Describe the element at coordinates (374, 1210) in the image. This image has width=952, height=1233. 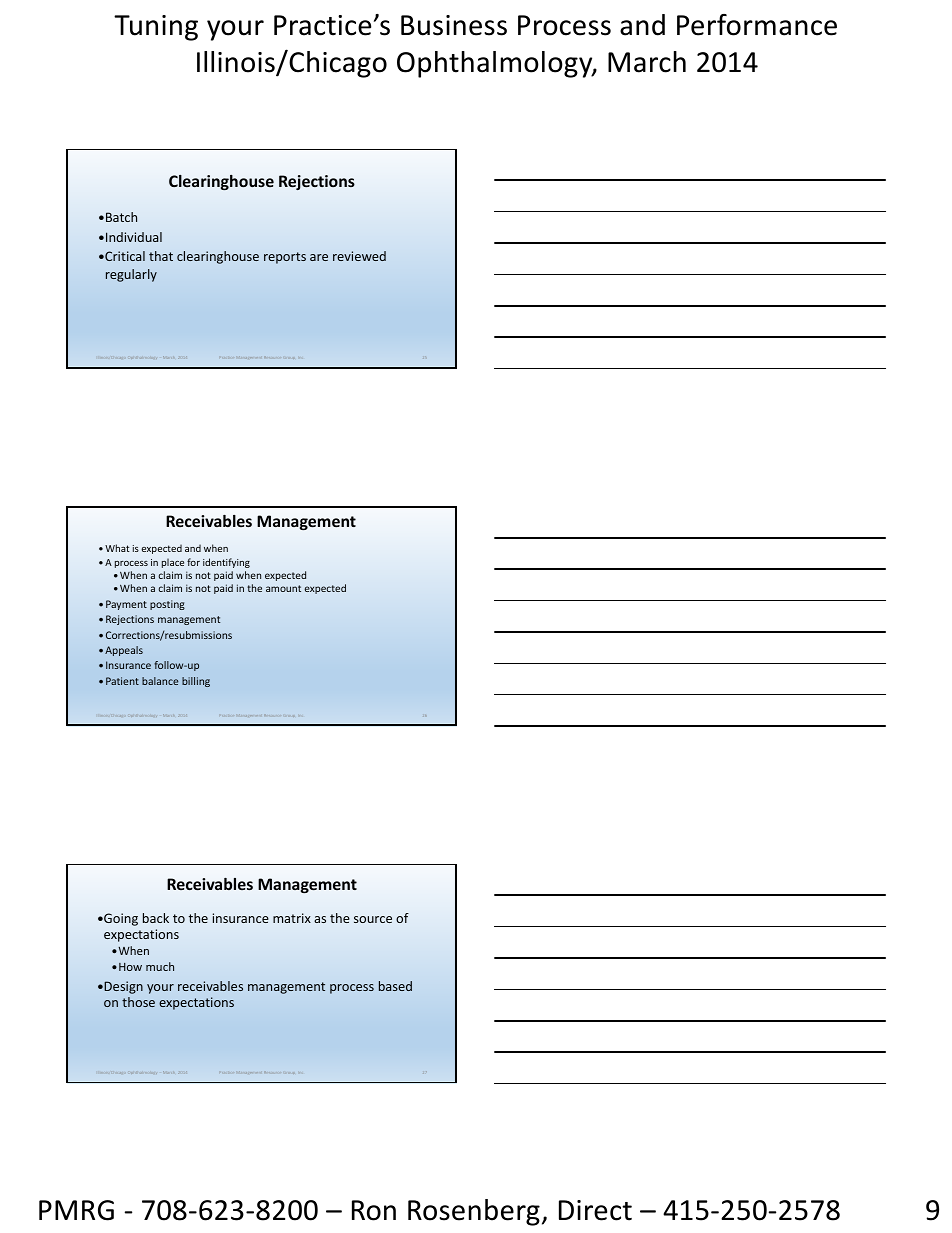
I see `Ron` at that location.
